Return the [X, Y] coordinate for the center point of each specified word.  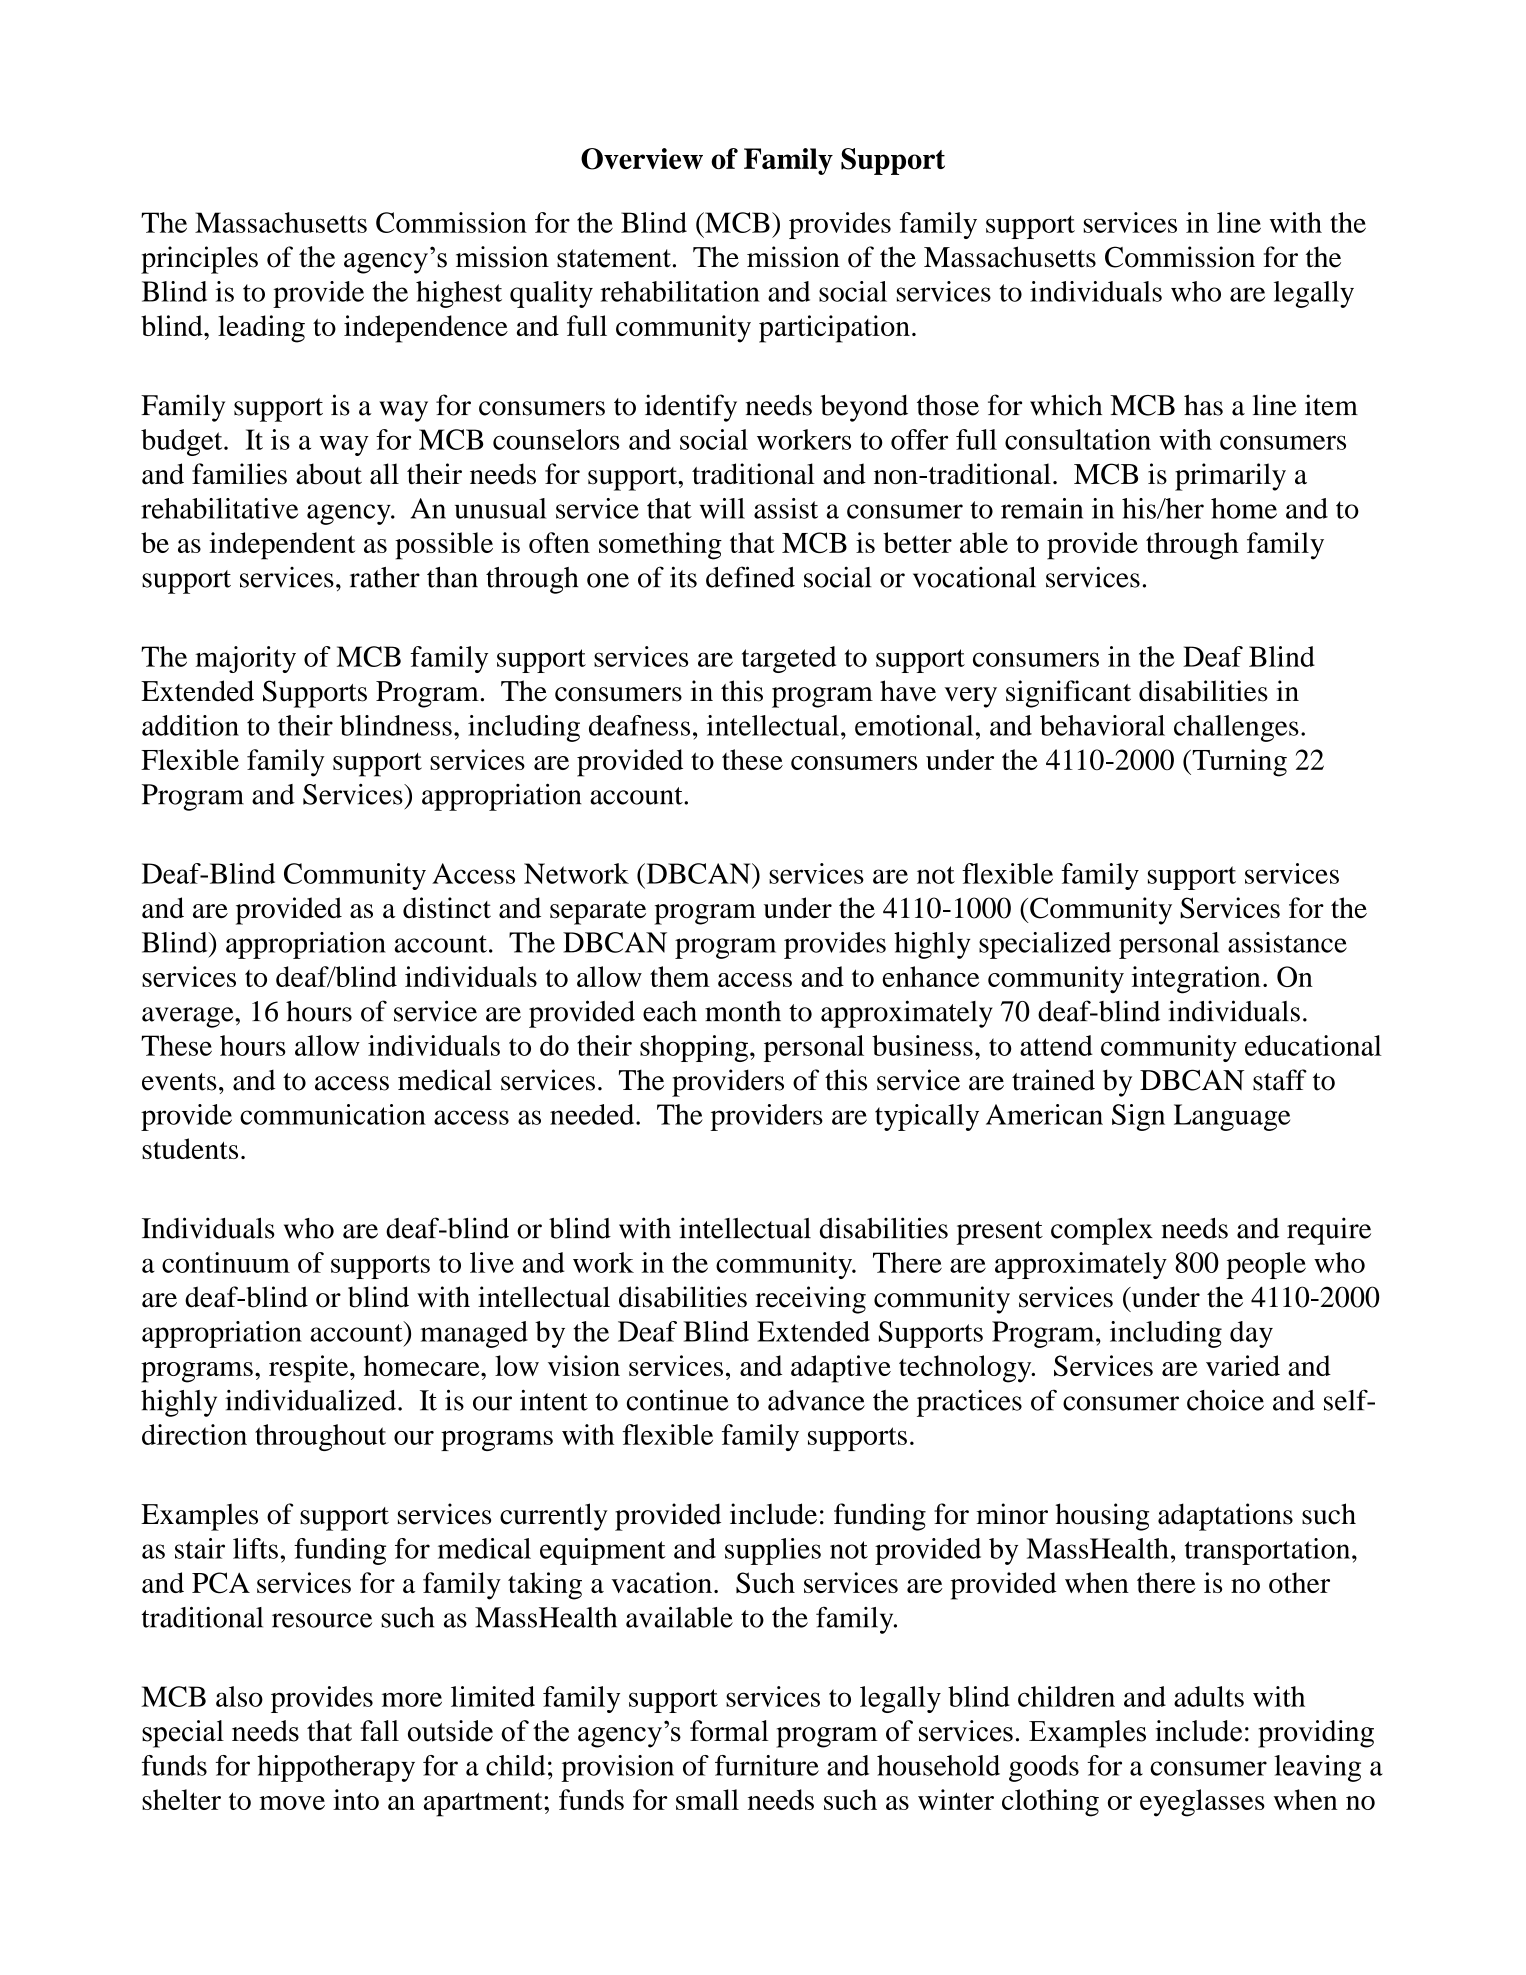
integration [1196, 980]
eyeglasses [1202, 1803]
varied [1243, 1365]
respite [310, 1369]
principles [199, 260]
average [189, 1017]
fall [380, 1731]
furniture [767, 1765]
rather [385, 577]
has [1203, 405]
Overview [642, 159]
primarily [1230, 477]
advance [816, 1400]
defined [750, 577]
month [743, 1011]
